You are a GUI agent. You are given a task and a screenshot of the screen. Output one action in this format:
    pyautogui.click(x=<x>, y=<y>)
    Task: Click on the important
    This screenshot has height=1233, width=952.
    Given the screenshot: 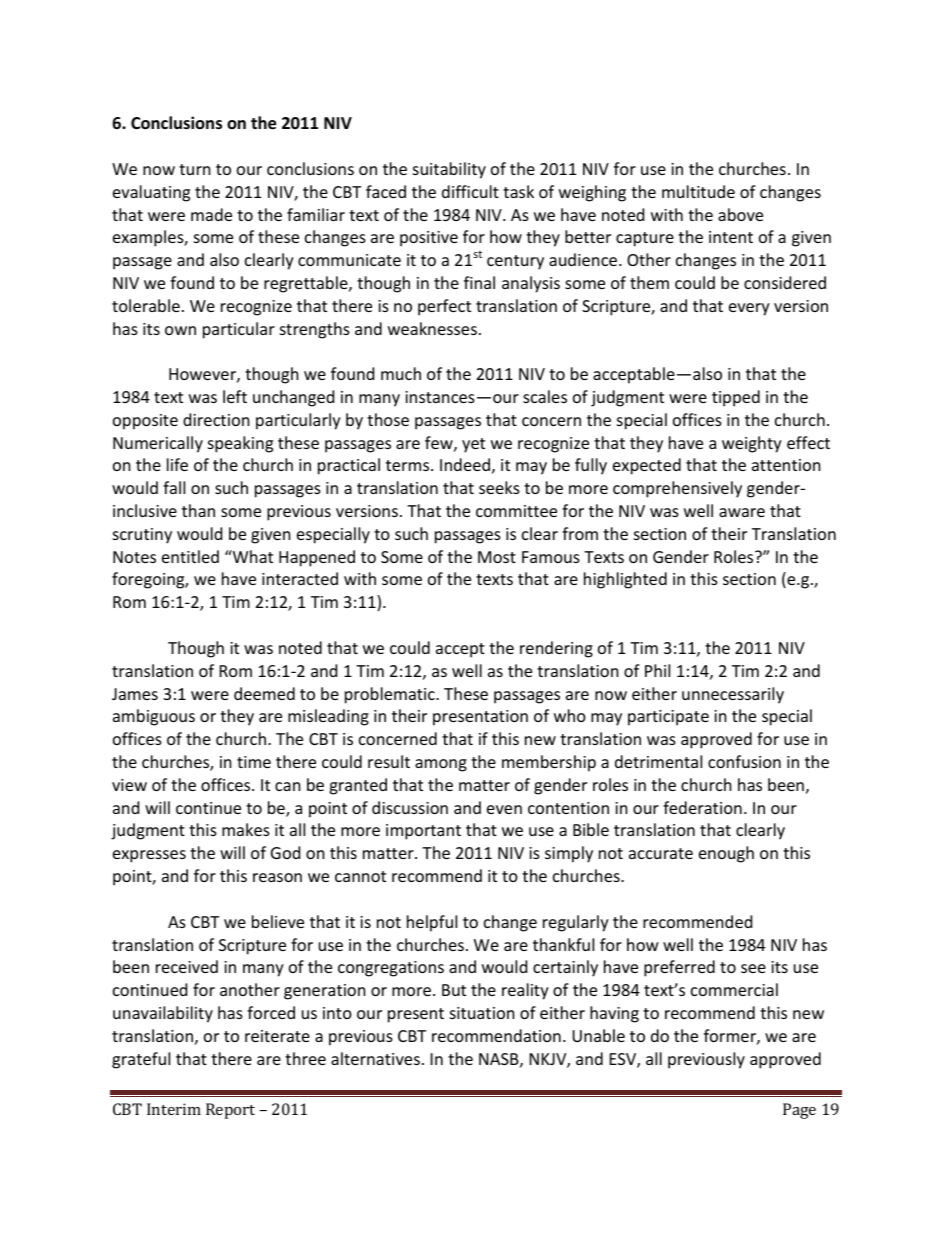 What is the action you would take?
    pyautogui.click(x=423, y=832)
